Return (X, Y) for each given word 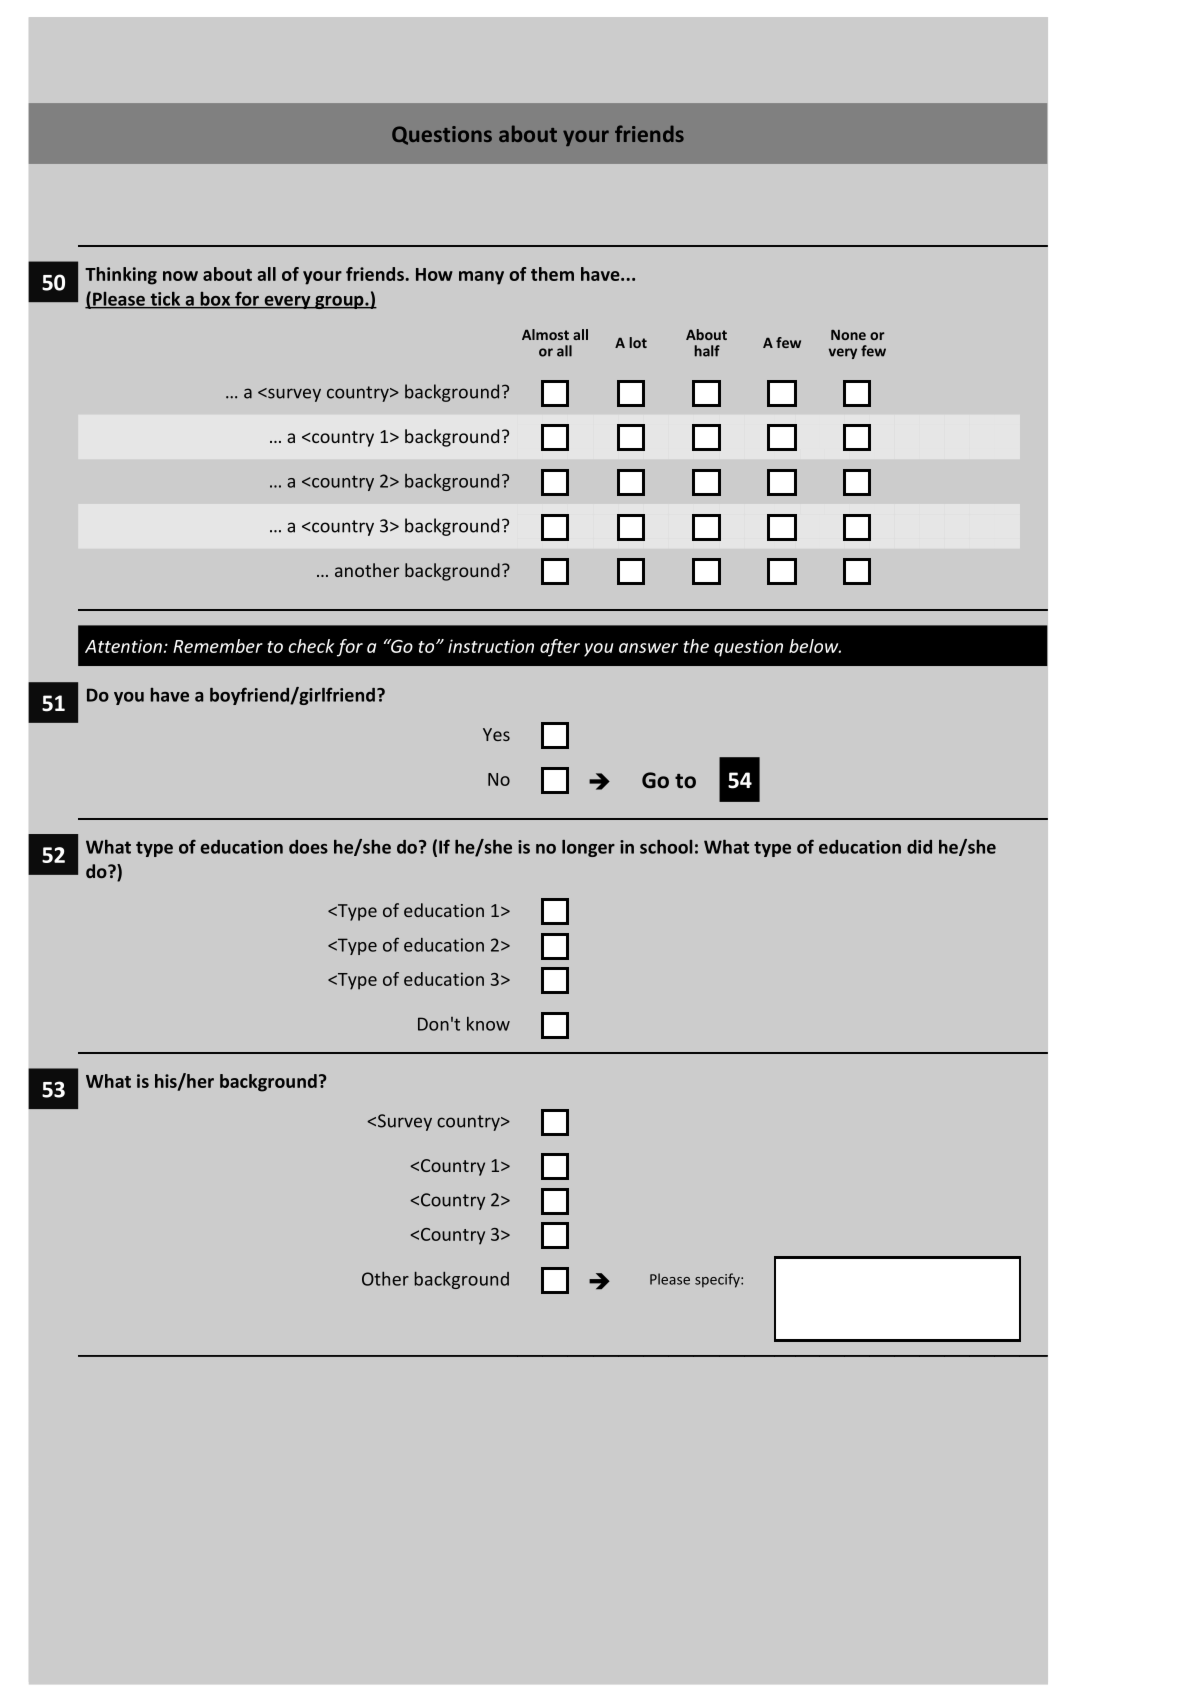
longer (588, 848)
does (308, 847)
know (488, 1024)
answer (648, 648)
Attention (123, 646)
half (707, 351)
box (215, 300)
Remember (218, 646)
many (481, 278)
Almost (545, 334)
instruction (491, 646)
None (848, 335)
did (919, 847)
